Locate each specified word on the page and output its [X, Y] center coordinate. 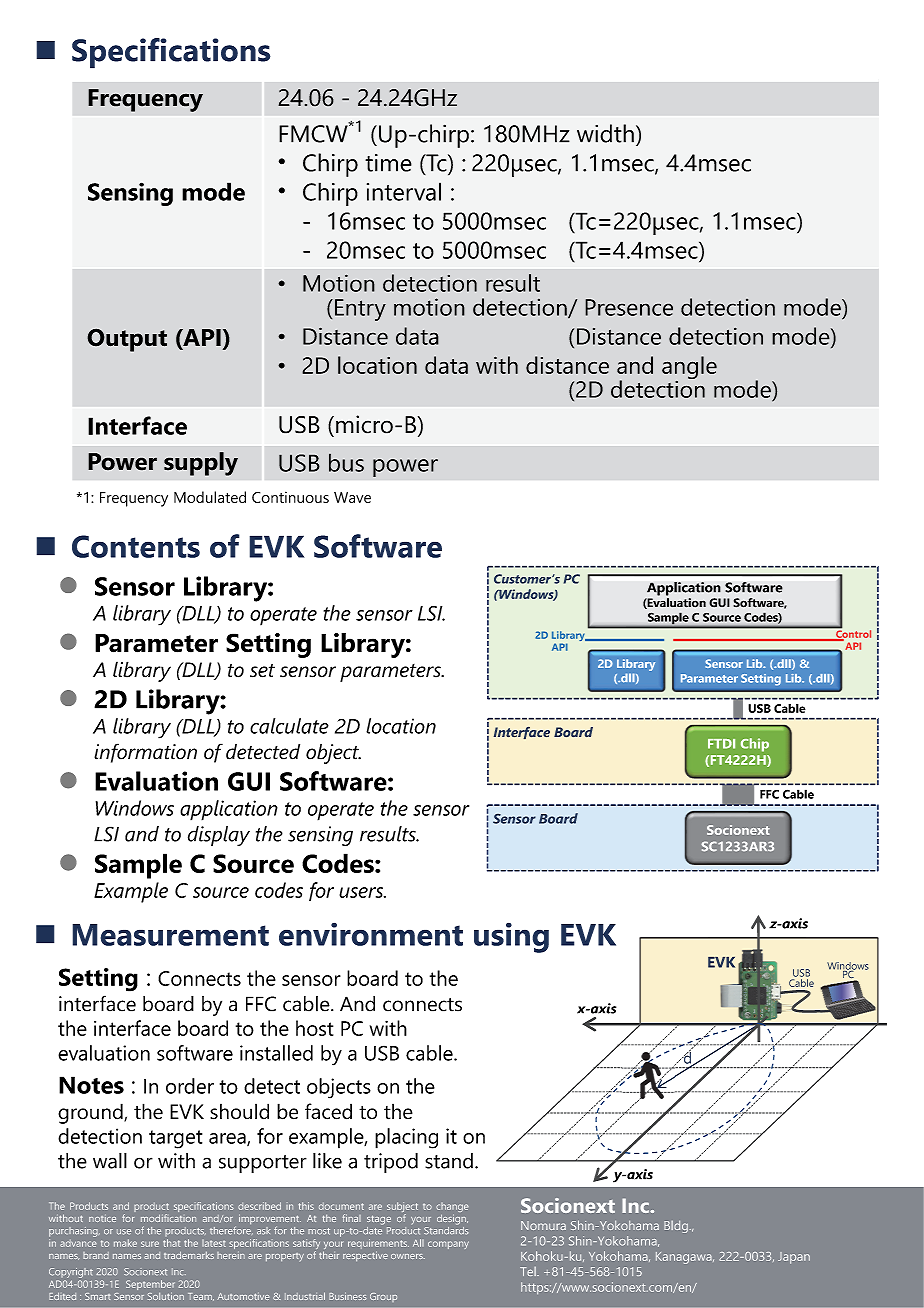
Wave [352, 497]
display [219, 836]
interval [404, 191]
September [150, 1285]
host [314, 1028]
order [190, 1086]
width [605, 133]
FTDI [721, 744]
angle [689, 369]
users [362, 892]
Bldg [676, 1227]
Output [127, 340]
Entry [360, 310]
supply [201, 464]
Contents [136, 546]
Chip [755, 745]
